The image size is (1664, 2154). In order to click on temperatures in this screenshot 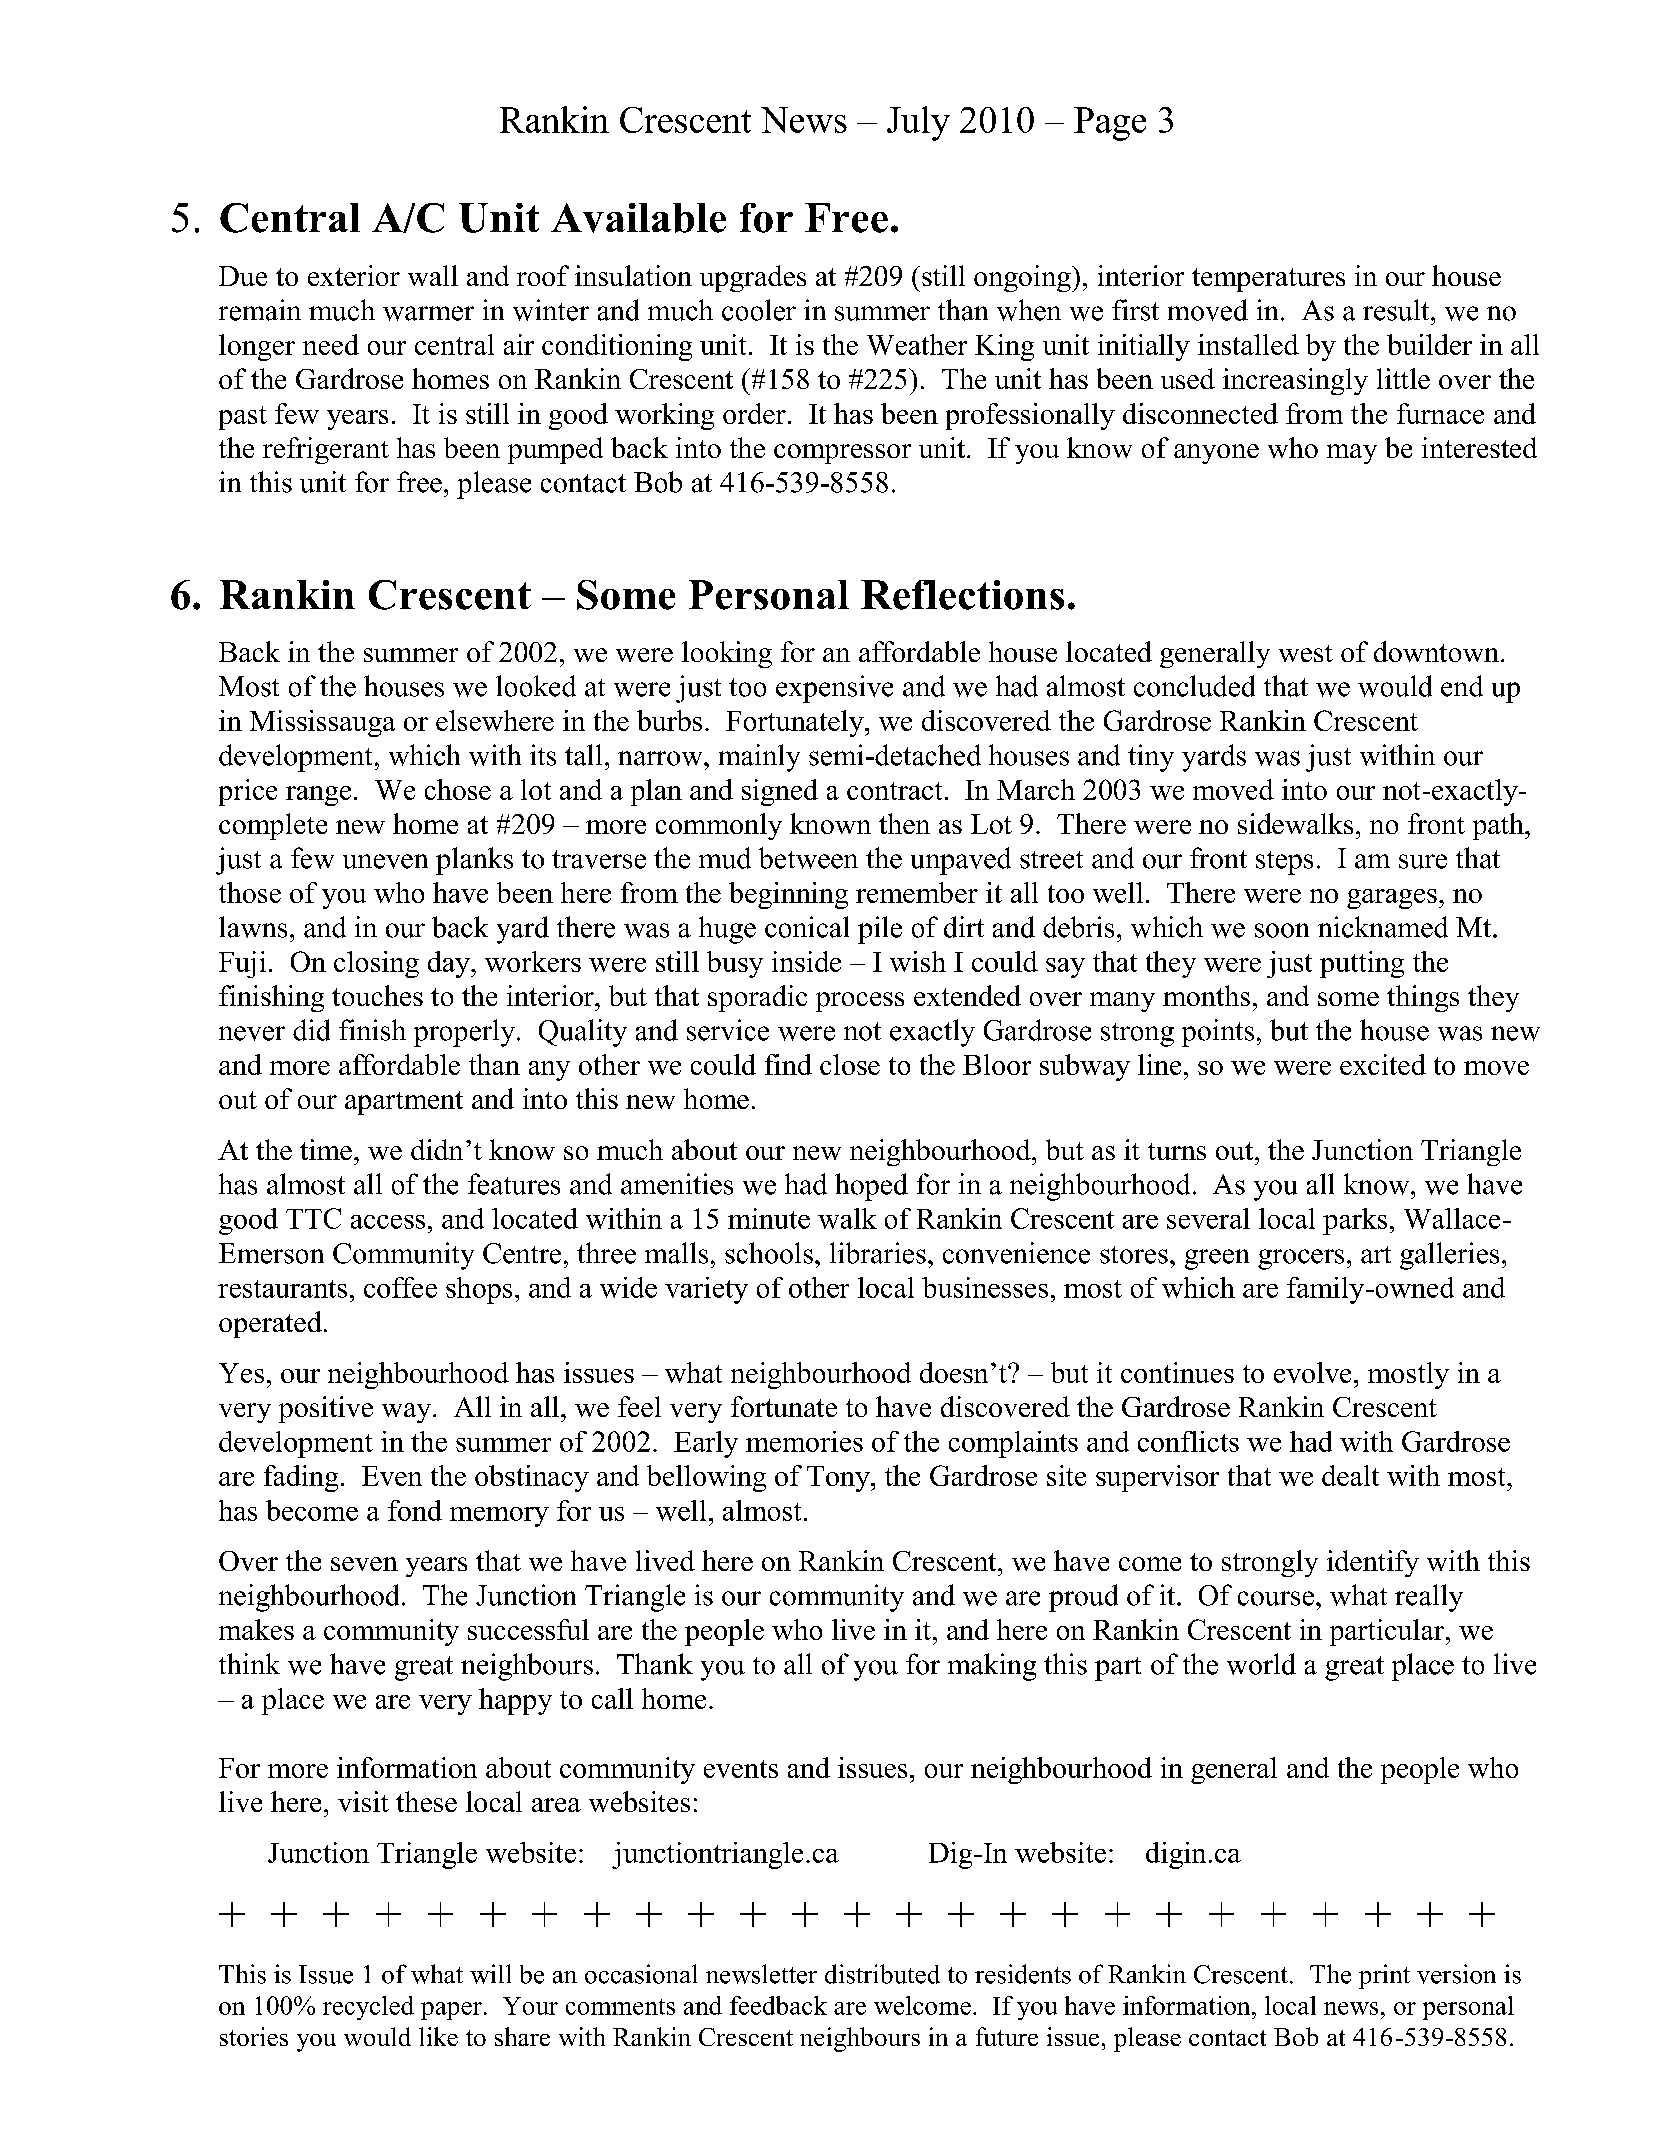, I will do `click(1268, 280)`.
